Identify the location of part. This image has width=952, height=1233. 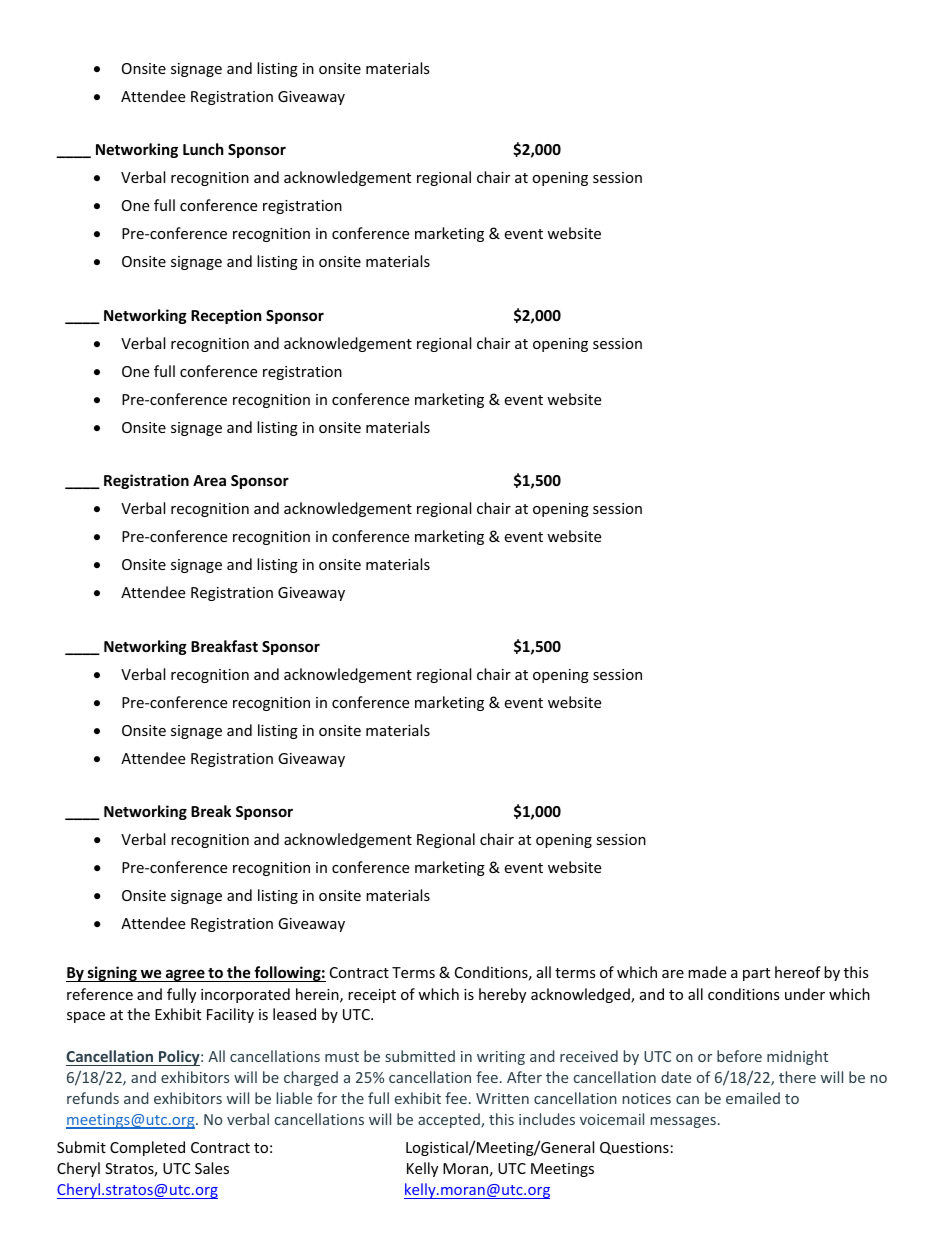
(756, 974).
